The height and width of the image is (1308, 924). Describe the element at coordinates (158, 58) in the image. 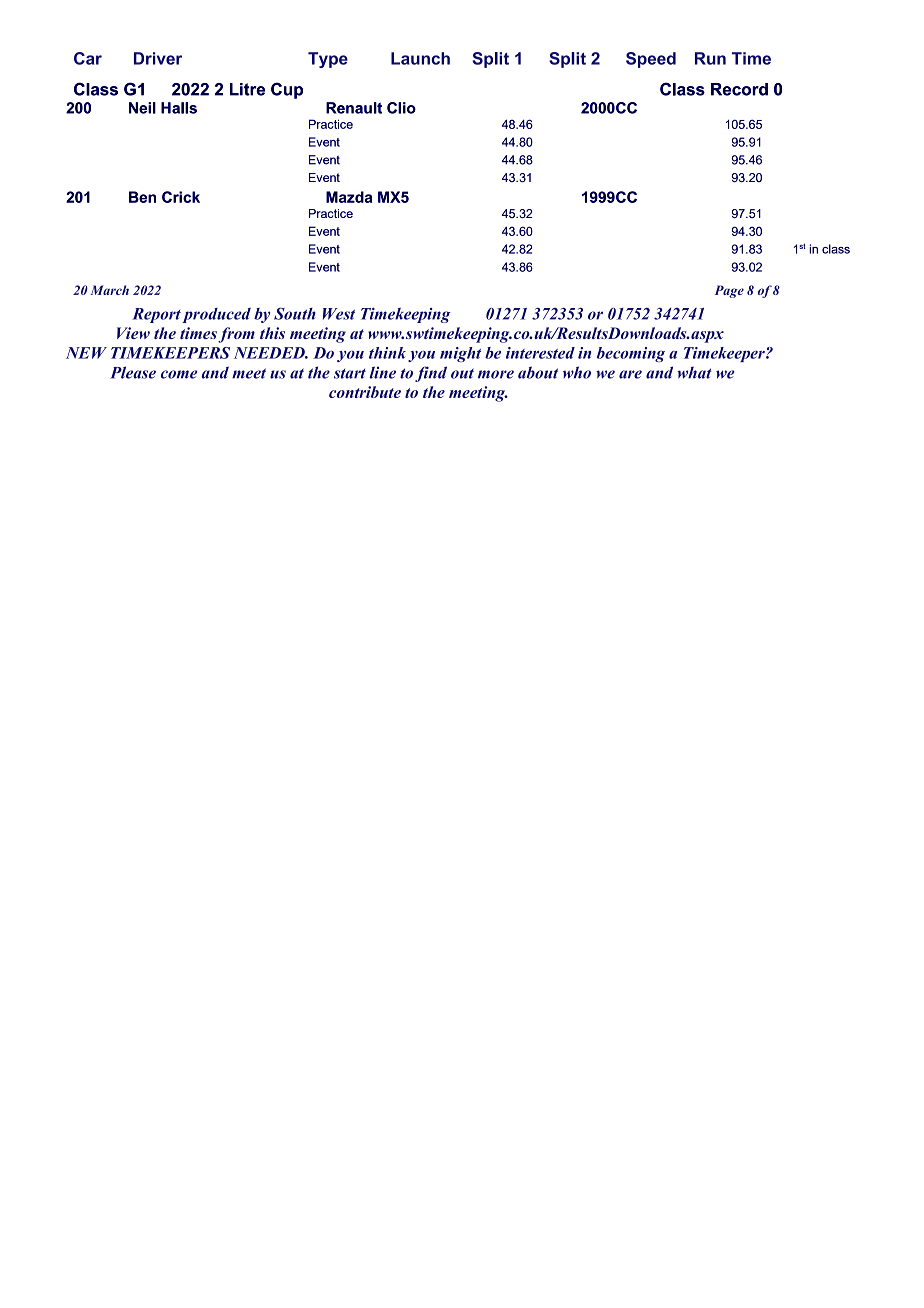

I see `Driver` at that location.
